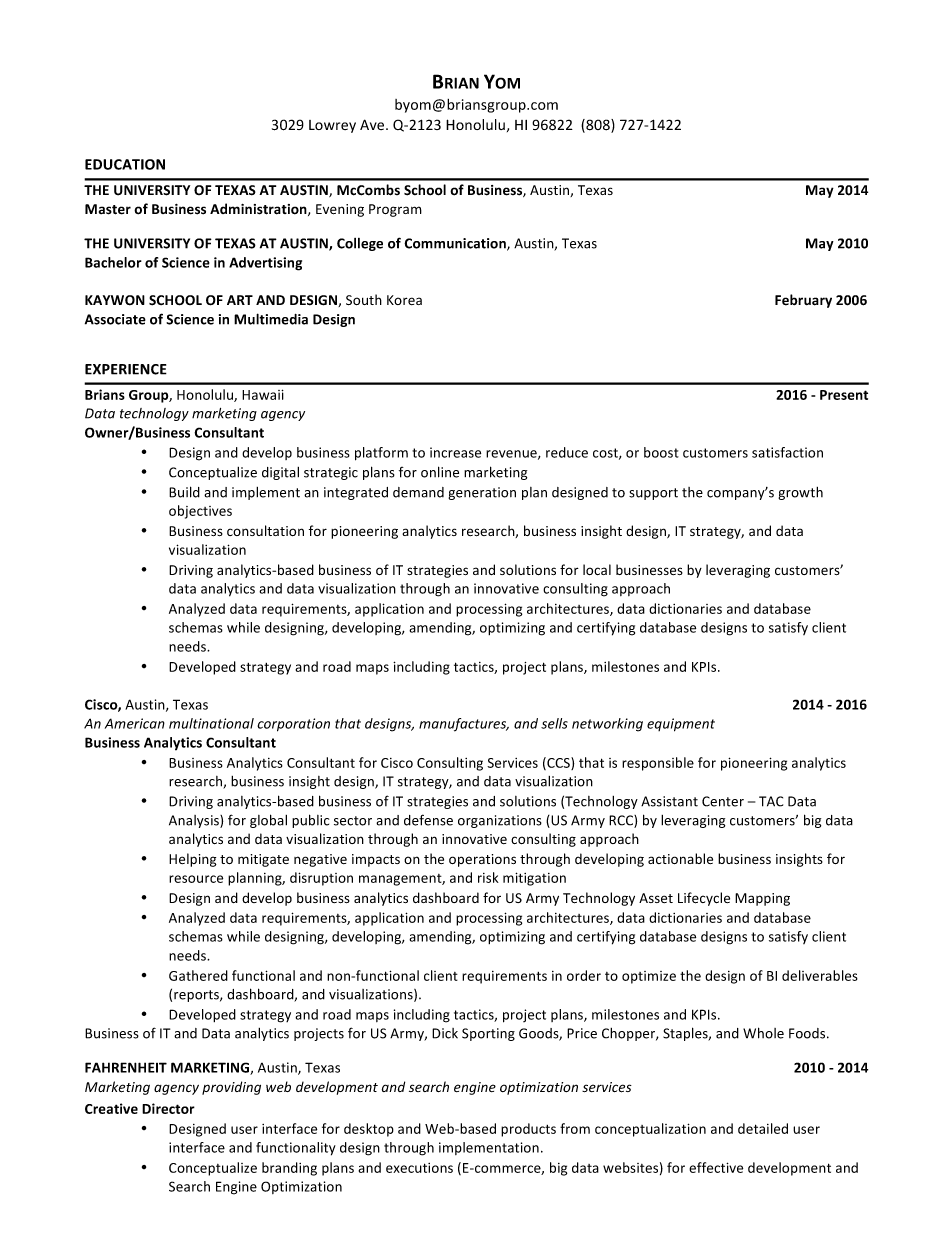 The height and width of the screenshot is (1233, 952). Describe the element at coordinates (787, 452) in the screenshot. I see `satisfaction` at that location.
